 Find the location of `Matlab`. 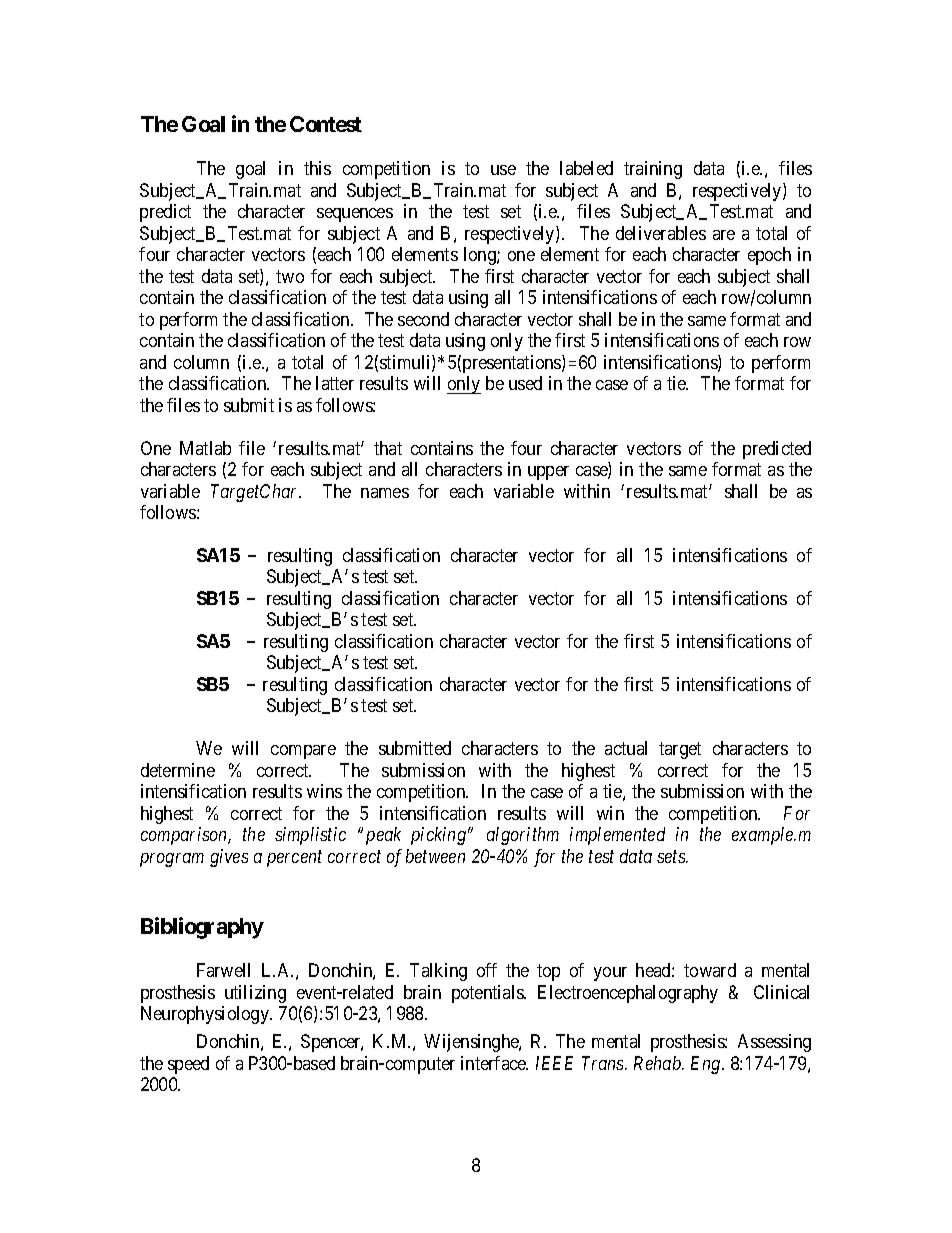

Matlab is located at coordinates (205, 448).
